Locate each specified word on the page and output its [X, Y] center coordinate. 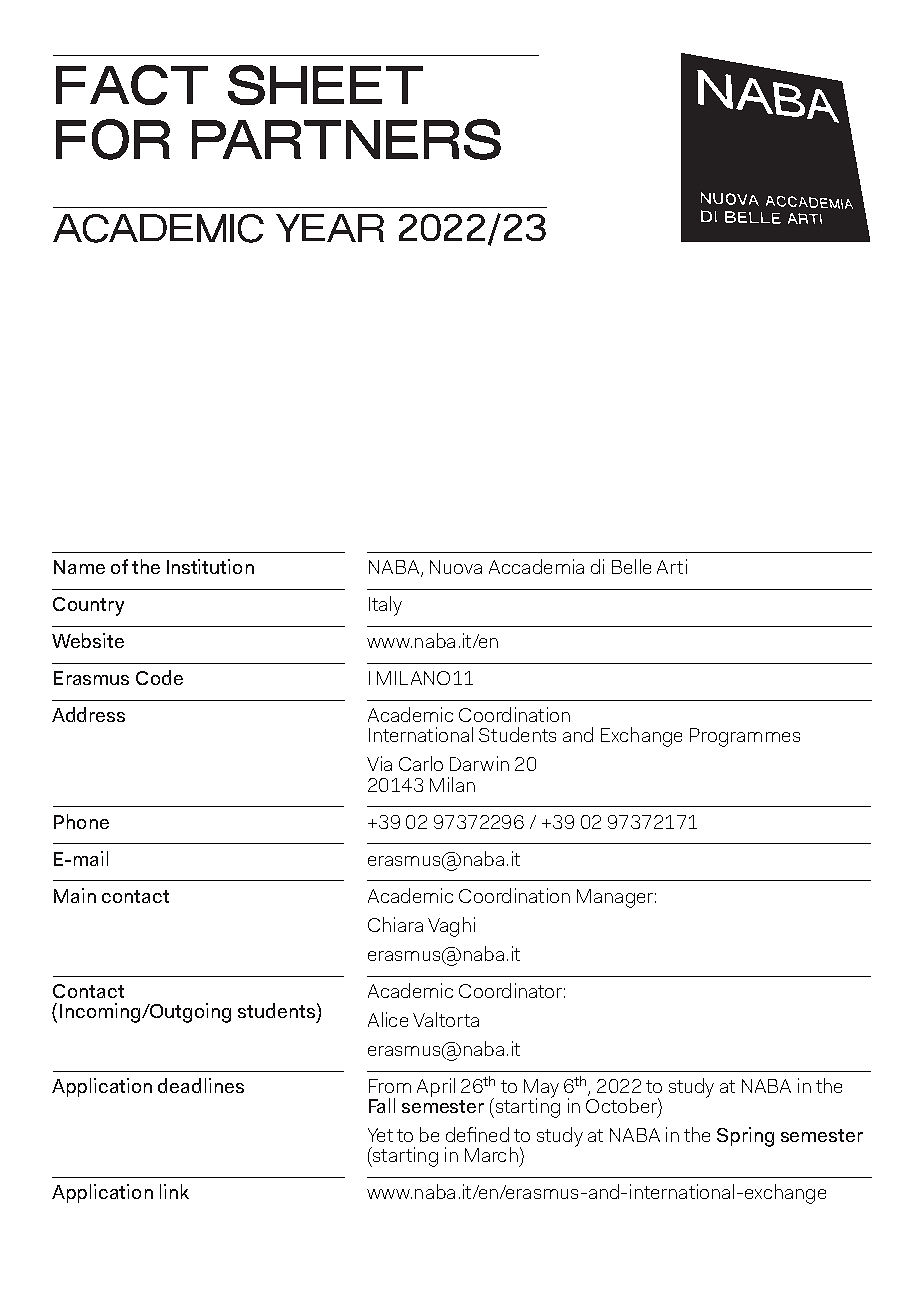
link [174, 1191]
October [622, 1105]
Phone [81, 821]
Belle [631, 566]
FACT [132, 85]
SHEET [325, 85]
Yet [380, 1135]
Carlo [421, 763]
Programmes [745, 737]
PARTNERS [346, 139]
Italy [385, 606]
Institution [210, 566]
